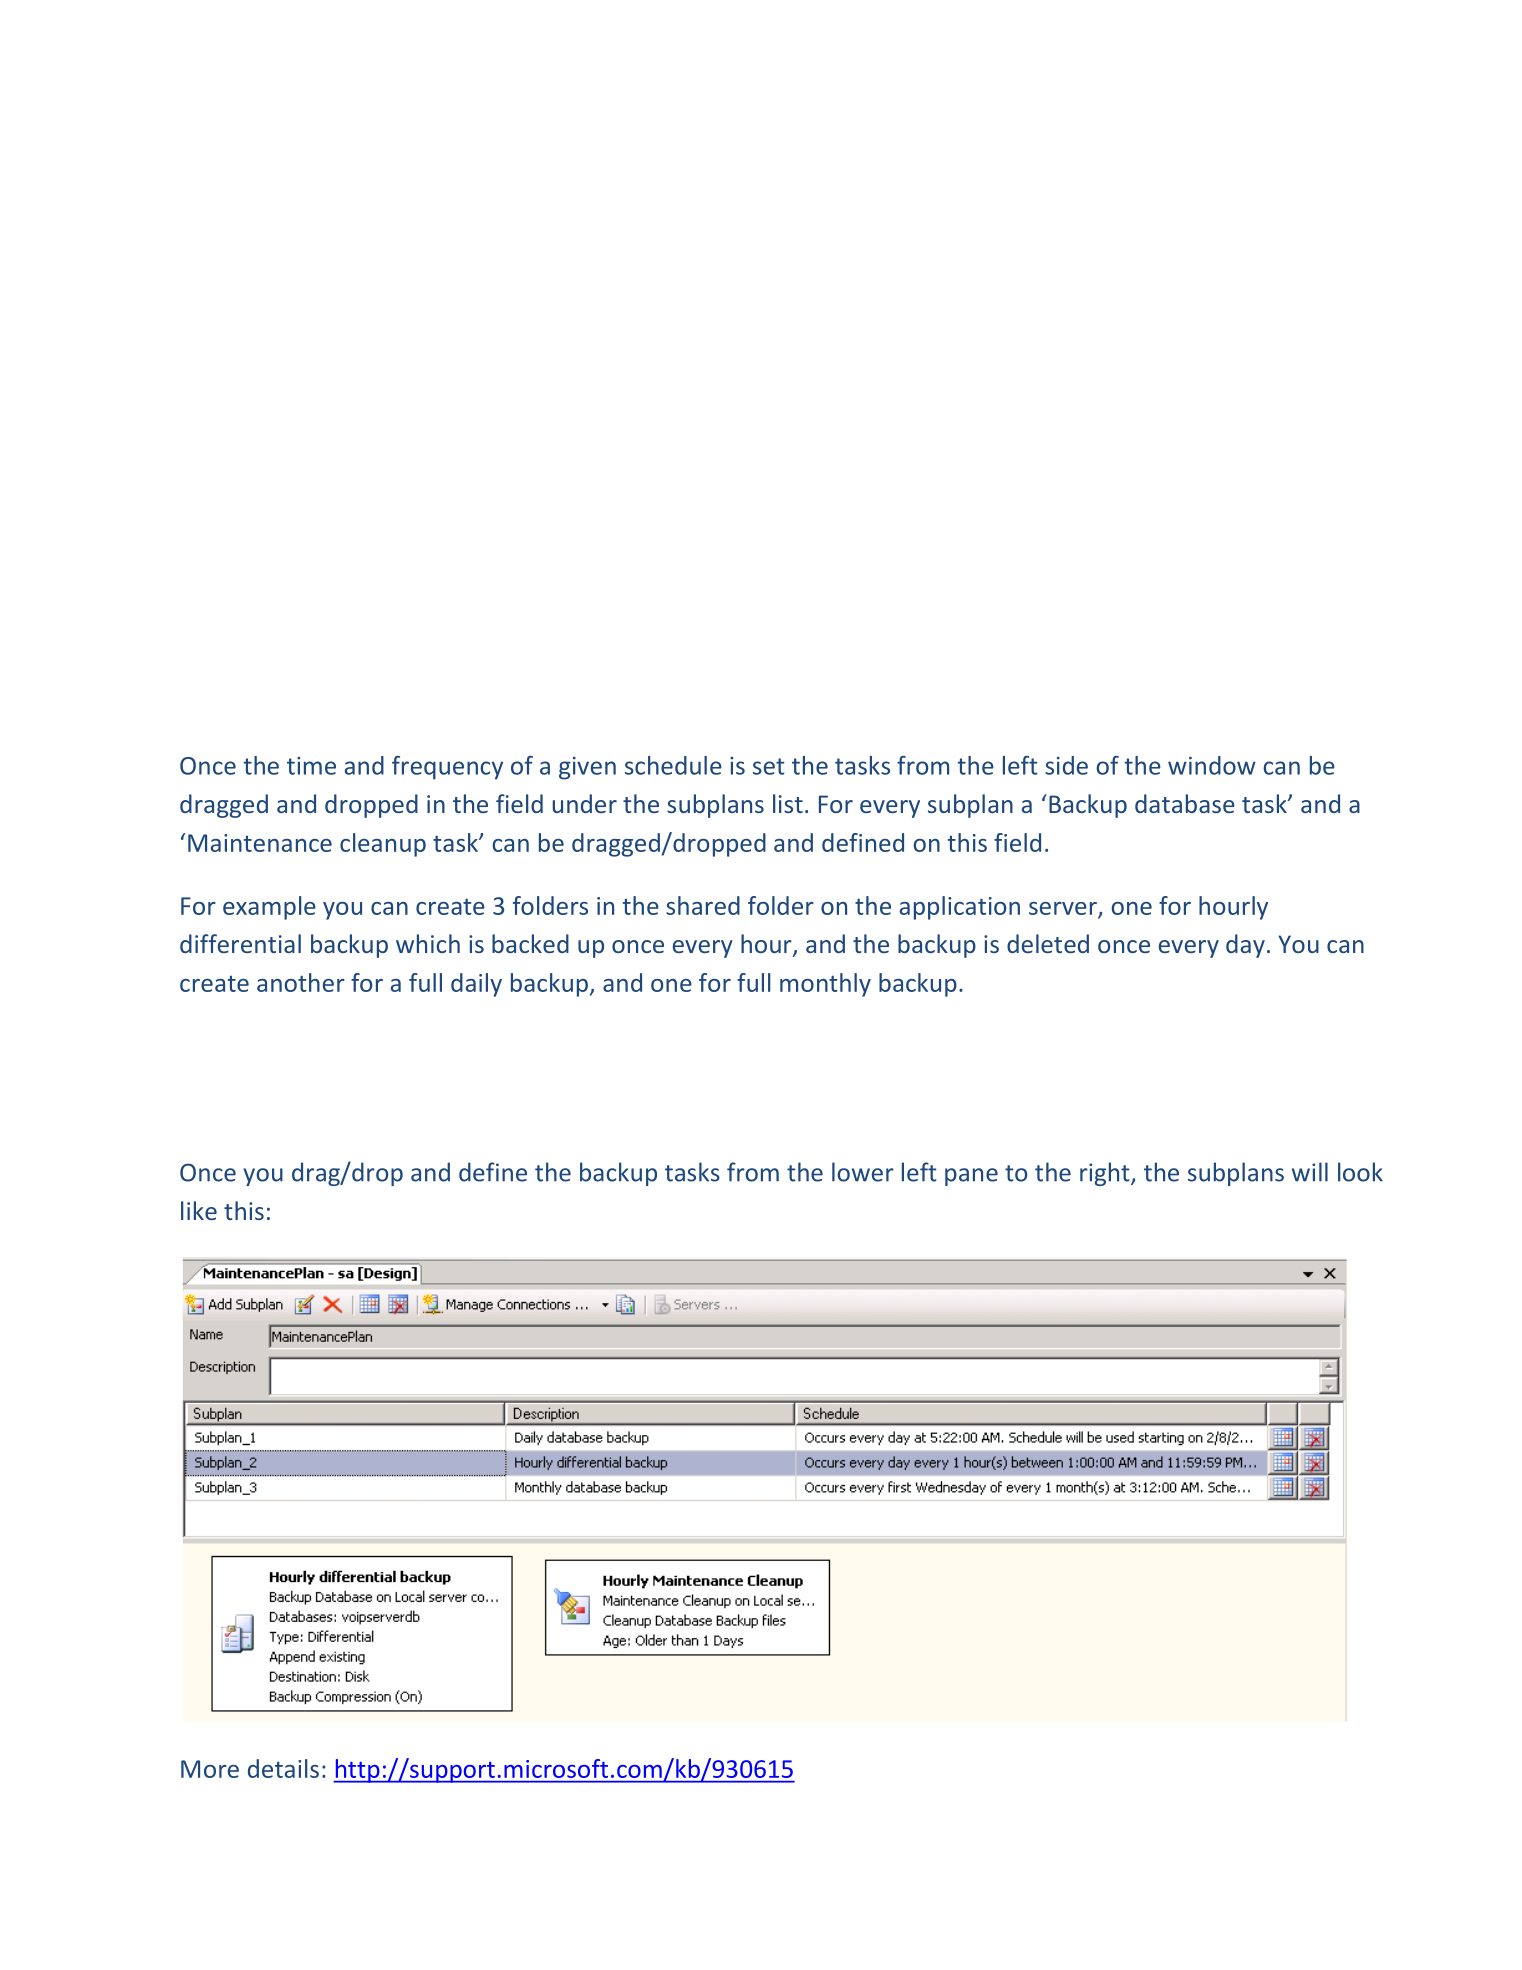 This screenshot has height=1970, width=1522. I want to click on details, so click(283, 1768).
